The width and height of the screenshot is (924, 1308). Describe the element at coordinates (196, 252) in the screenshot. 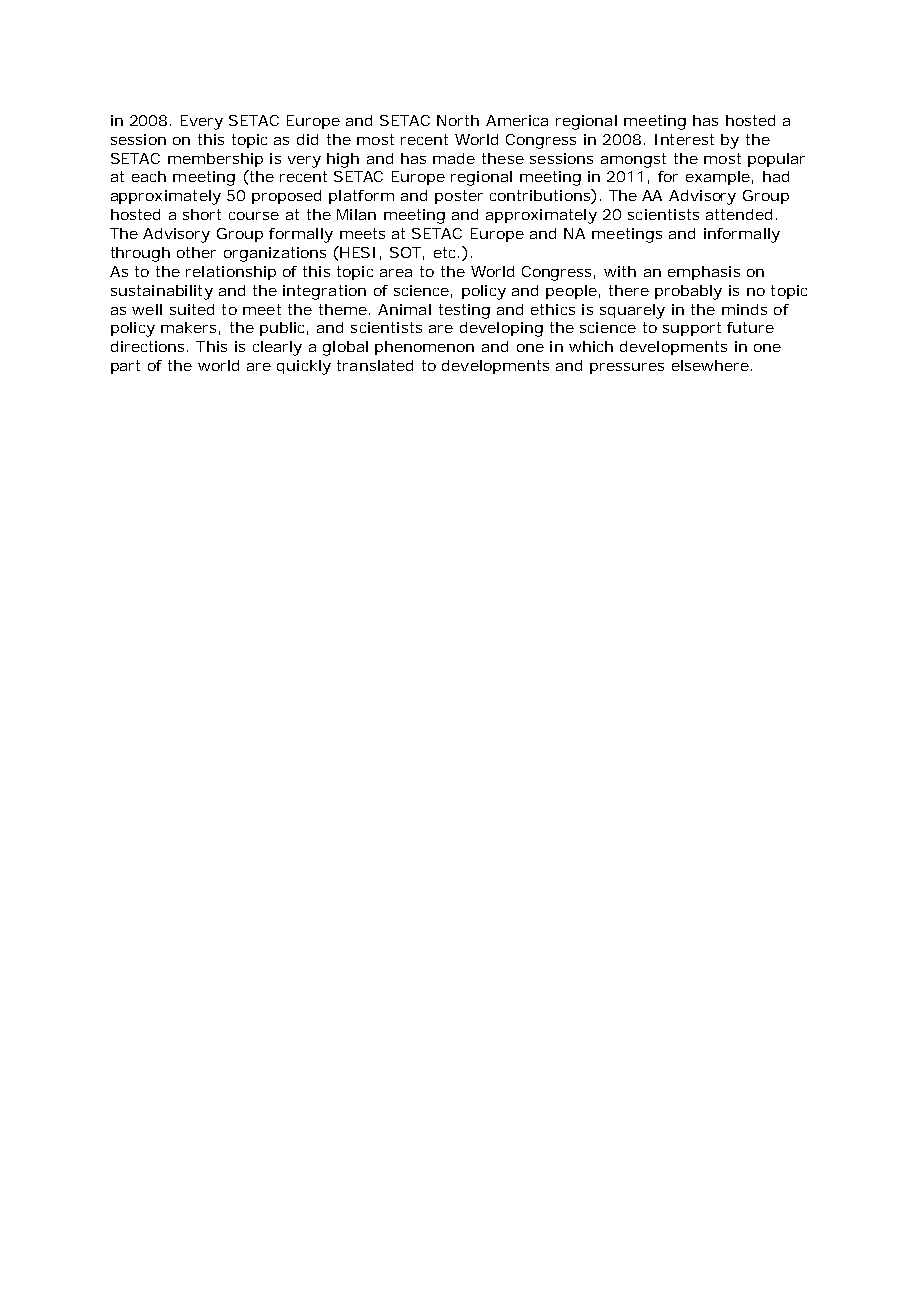

I see `other` at that location.
